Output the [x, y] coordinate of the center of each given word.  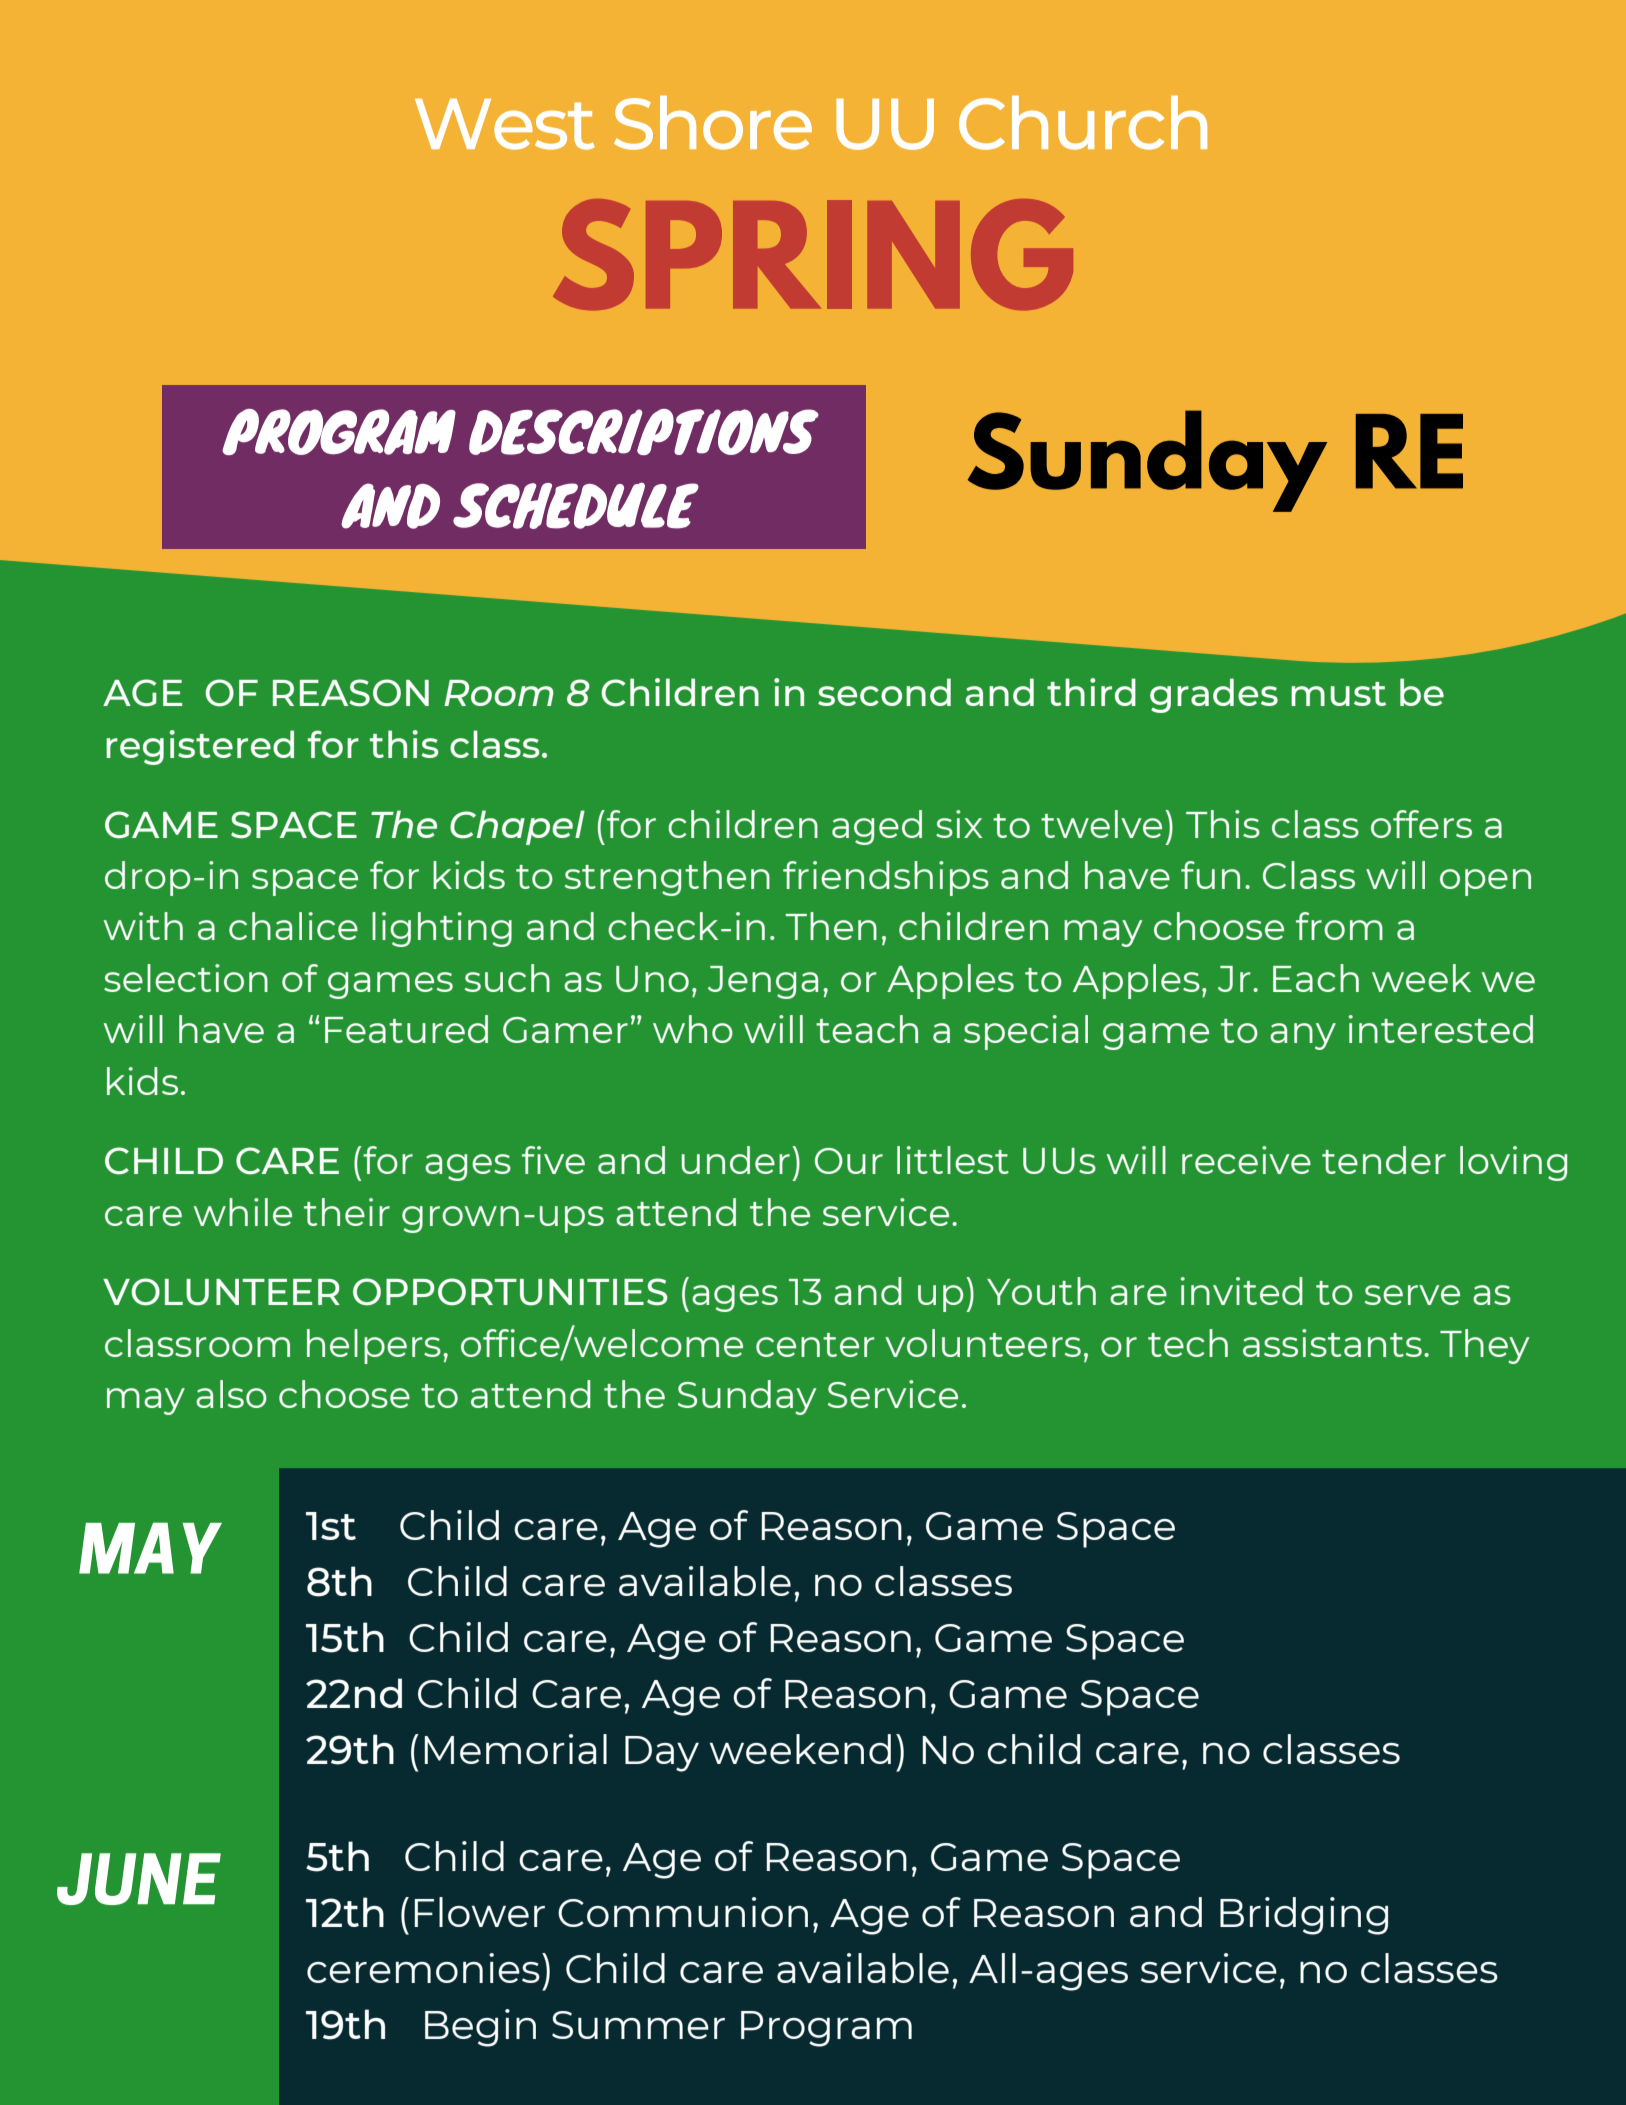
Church [1083, 123]
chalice [293, 926]
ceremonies [423, 1968]
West [505, 124]
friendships [886, 878]
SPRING [813, 254]
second [884, 692]
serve [1412, 1295]
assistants [1332, 1343]
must [1338, 694]
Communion [683, 1912]
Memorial [515, 1749]
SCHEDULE [576, 505]
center [815, 1345]
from [1339, 926]
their [347, 1212]
